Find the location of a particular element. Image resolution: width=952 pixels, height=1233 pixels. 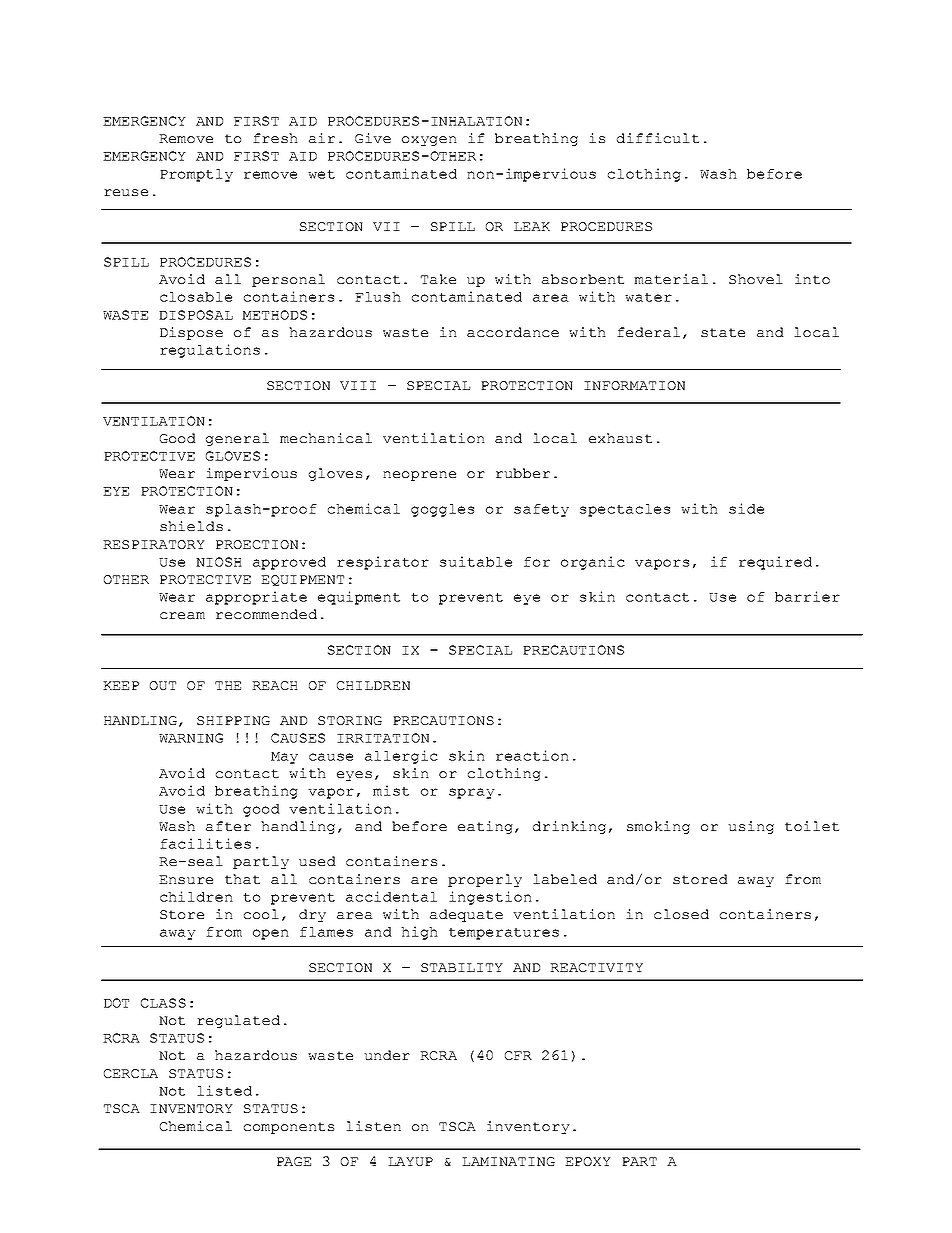

cream is located at coordinates (182, 615).
